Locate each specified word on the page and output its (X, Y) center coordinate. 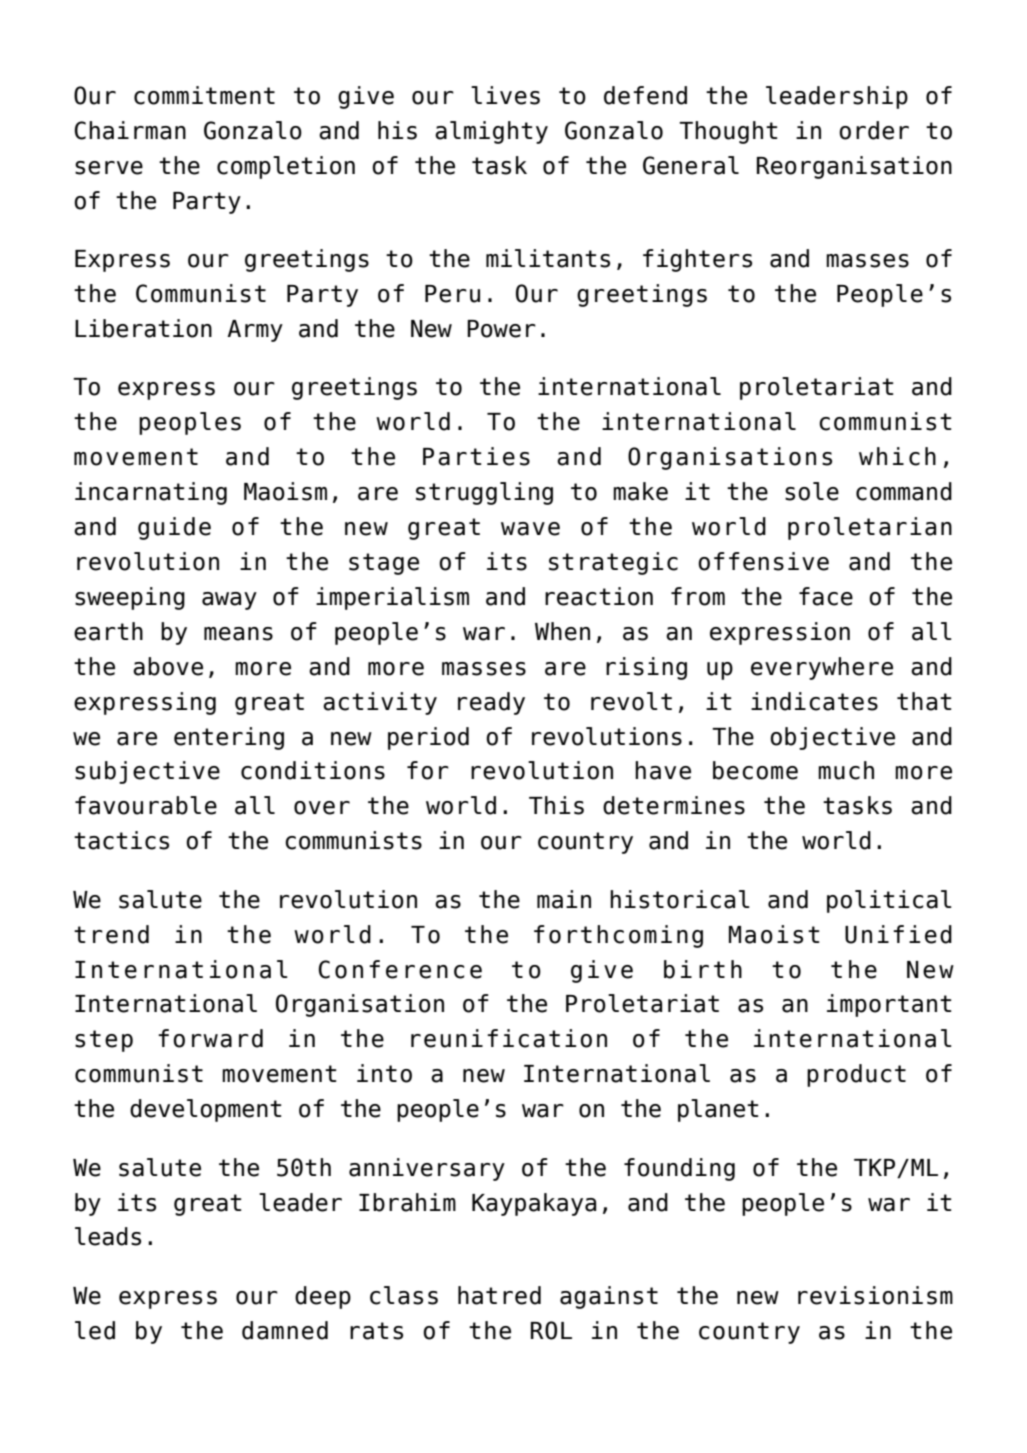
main (564, 899)
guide (174, 528)
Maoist (774, 934)
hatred (499, 1295)
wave (530, 529)
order (874, 130)
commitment (204, 95)
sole (812, 491)
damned (285, 1330)
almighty (491, 132)
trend (111, 934)
